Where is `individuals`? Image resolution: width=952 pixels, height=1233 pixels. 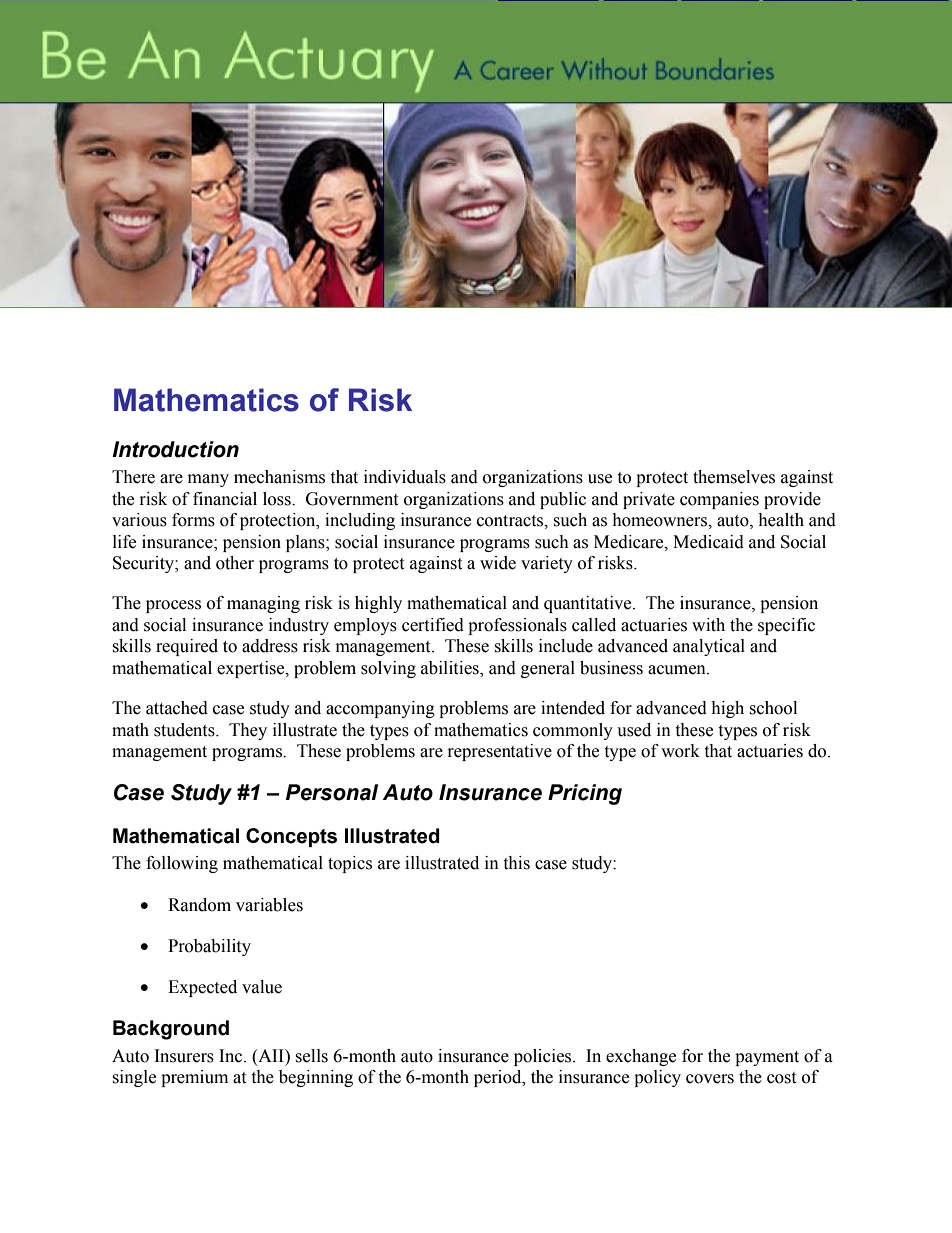 individuals is located at coordinates (405, 477).
